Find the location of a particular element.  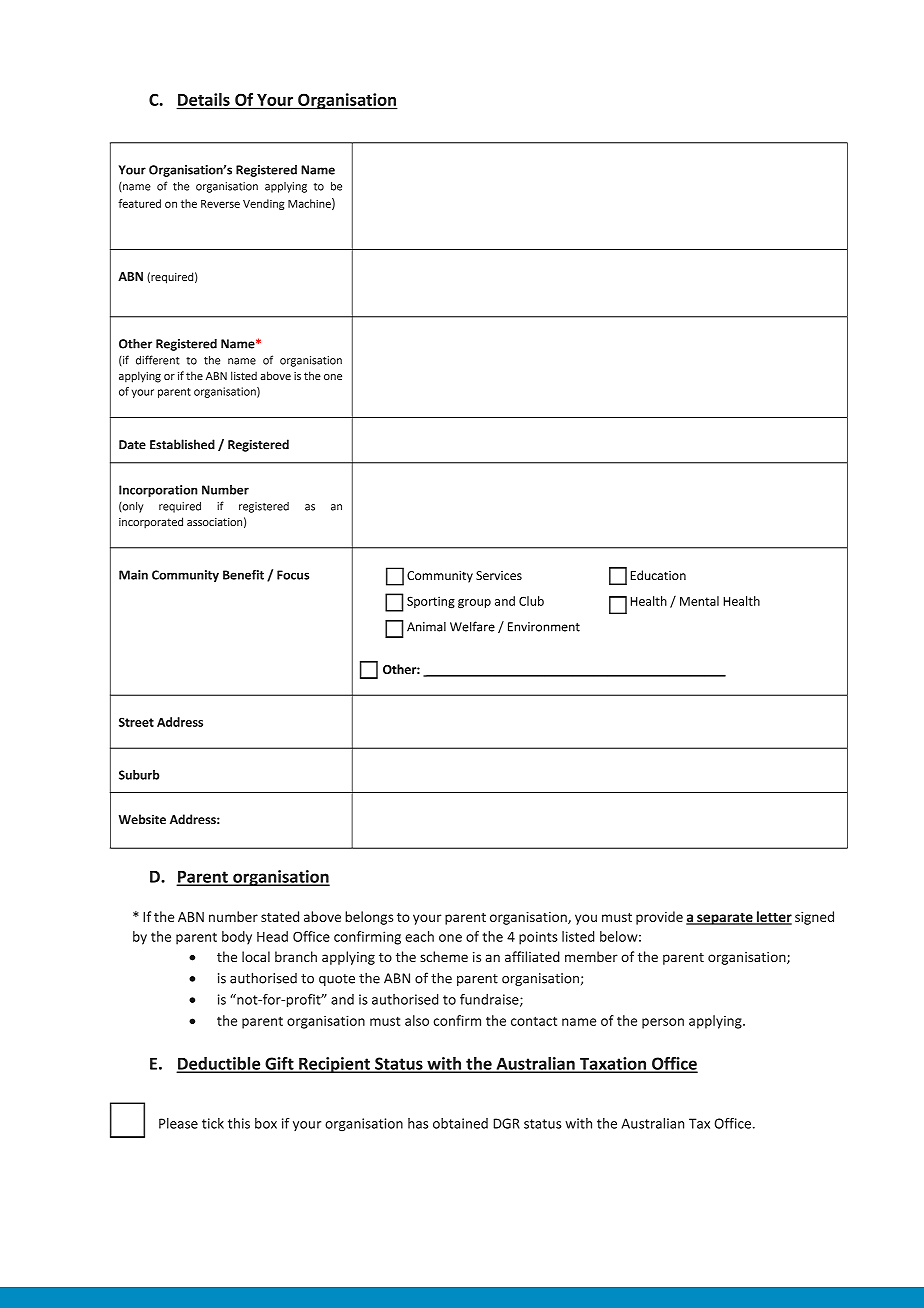

Vending is located at coordinates (263, 204).
